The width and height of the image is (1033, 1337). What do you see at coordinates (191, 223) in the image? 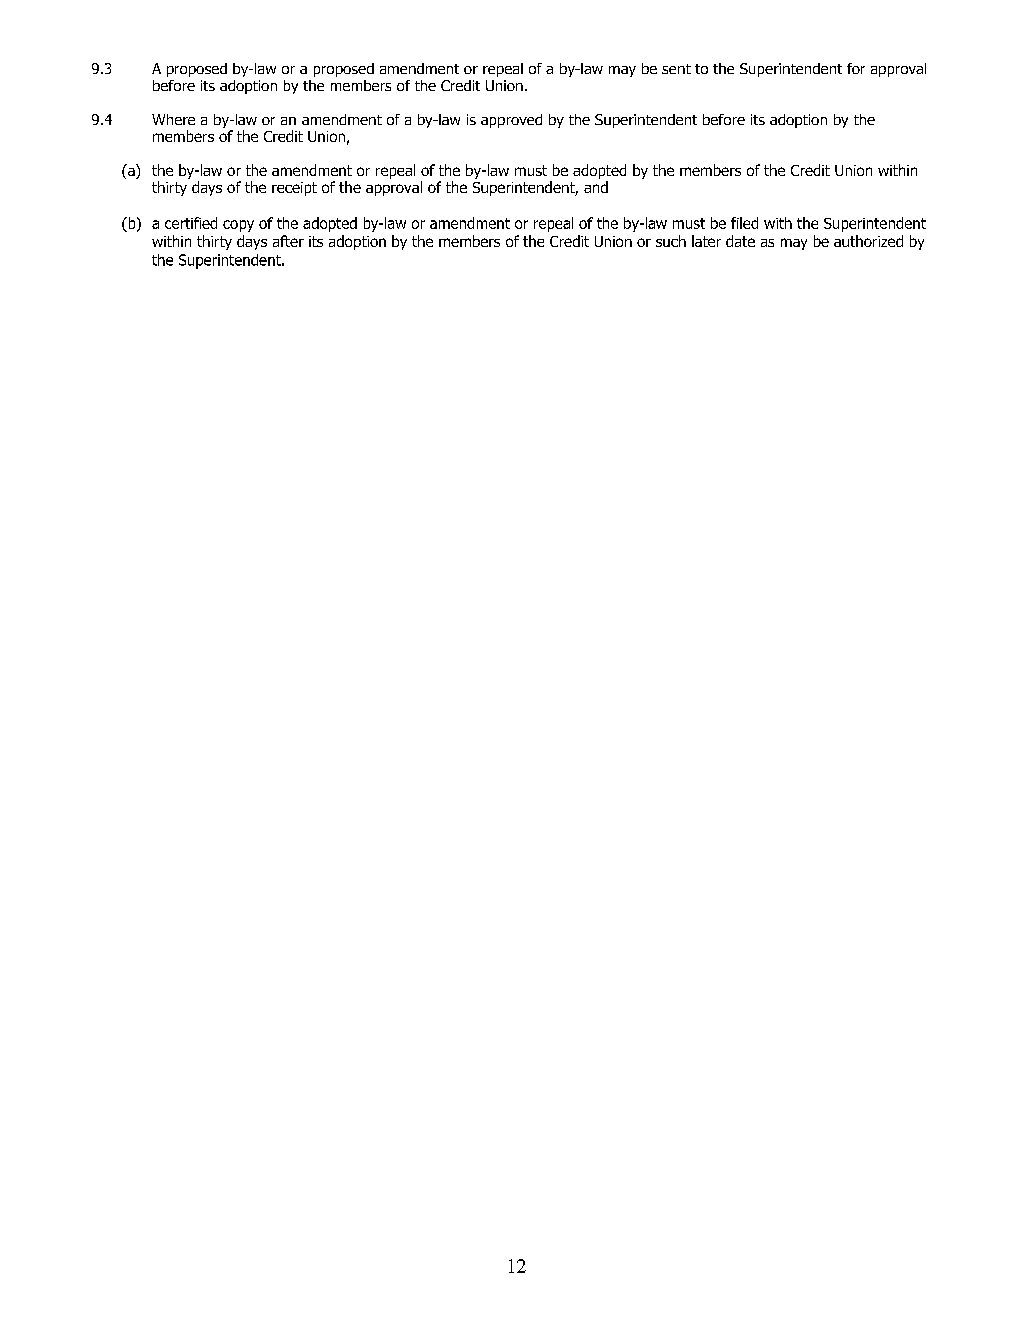
I see `certified` at bounding box center [191, 223].
